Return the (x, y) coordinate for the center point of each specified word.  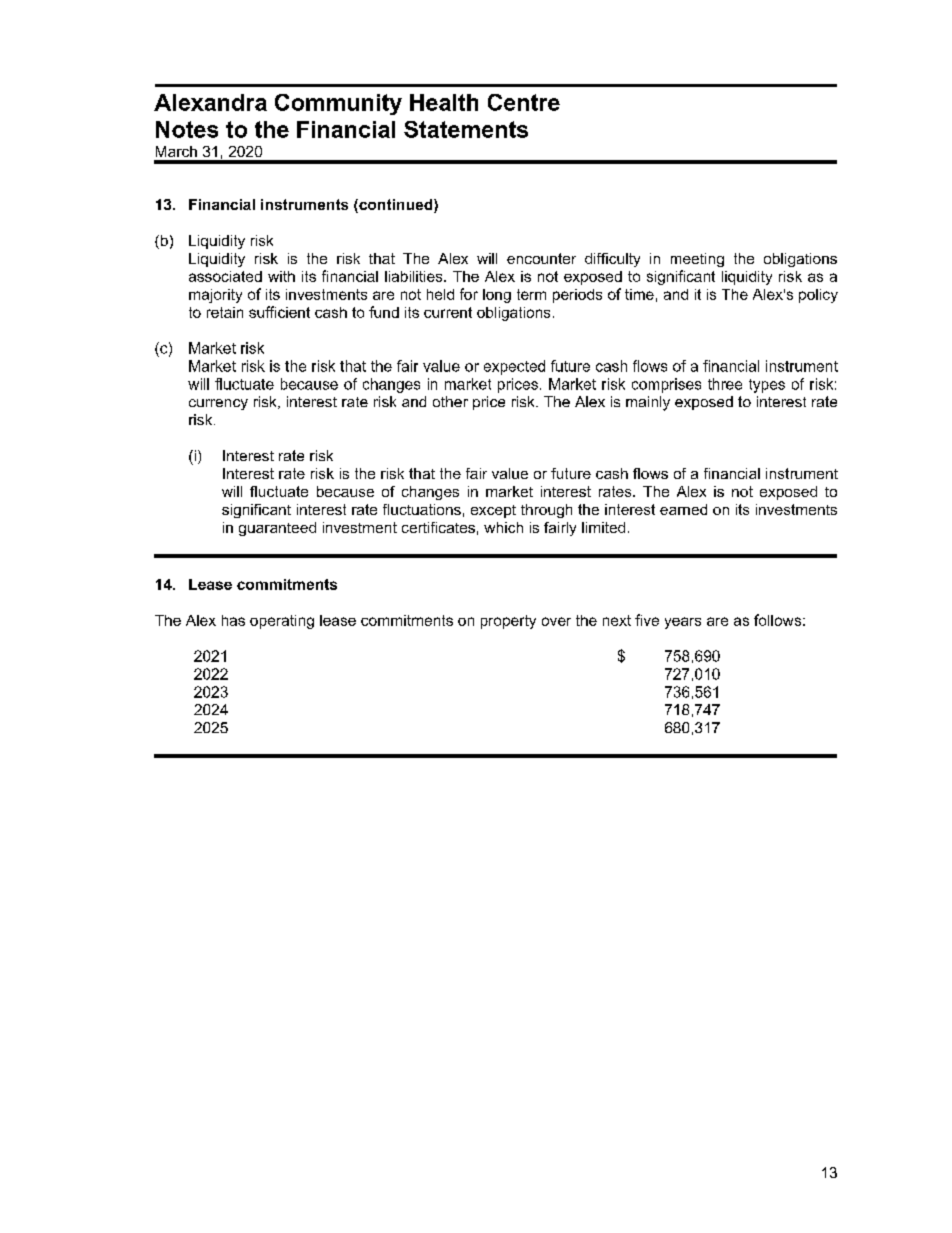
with (281, 276)
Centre (524, 102)
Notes (187, 129)
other (450, 401)
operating (282, 622)
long (497, 296)
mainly (648, 403)
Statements (466, 129)
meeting (697, 260)
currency (218, 404)
